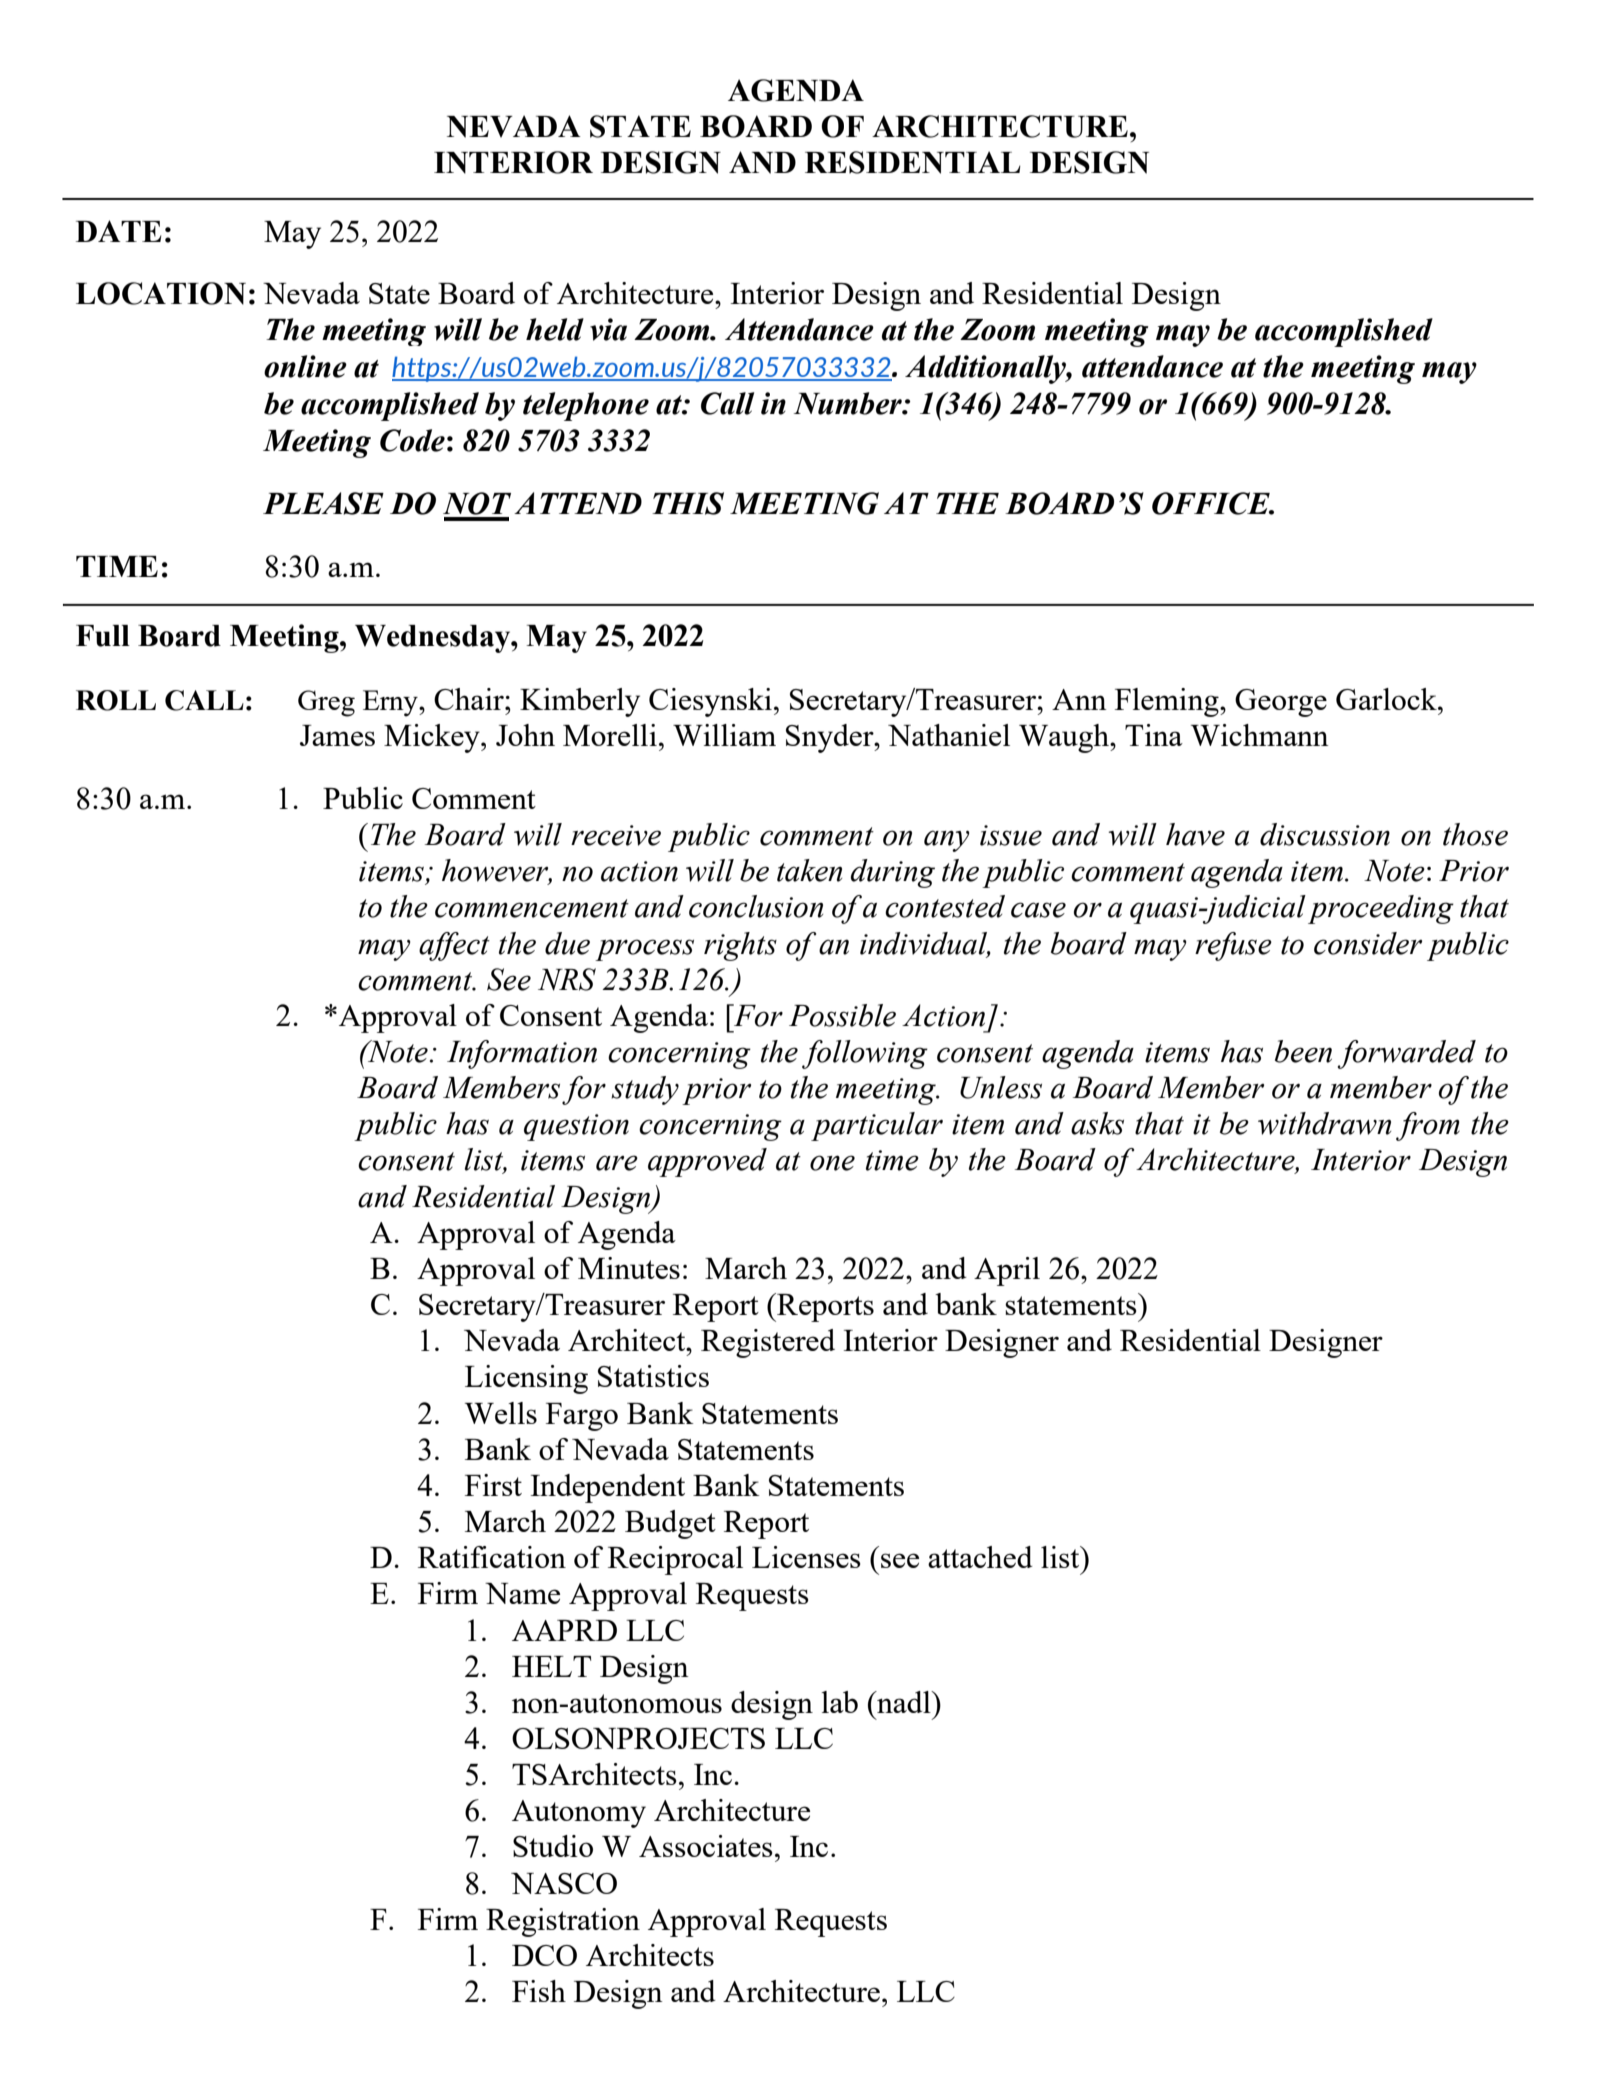  Describe the element at coordinates (544, 1955) in the screenshot. I see `DCO` at that location.
